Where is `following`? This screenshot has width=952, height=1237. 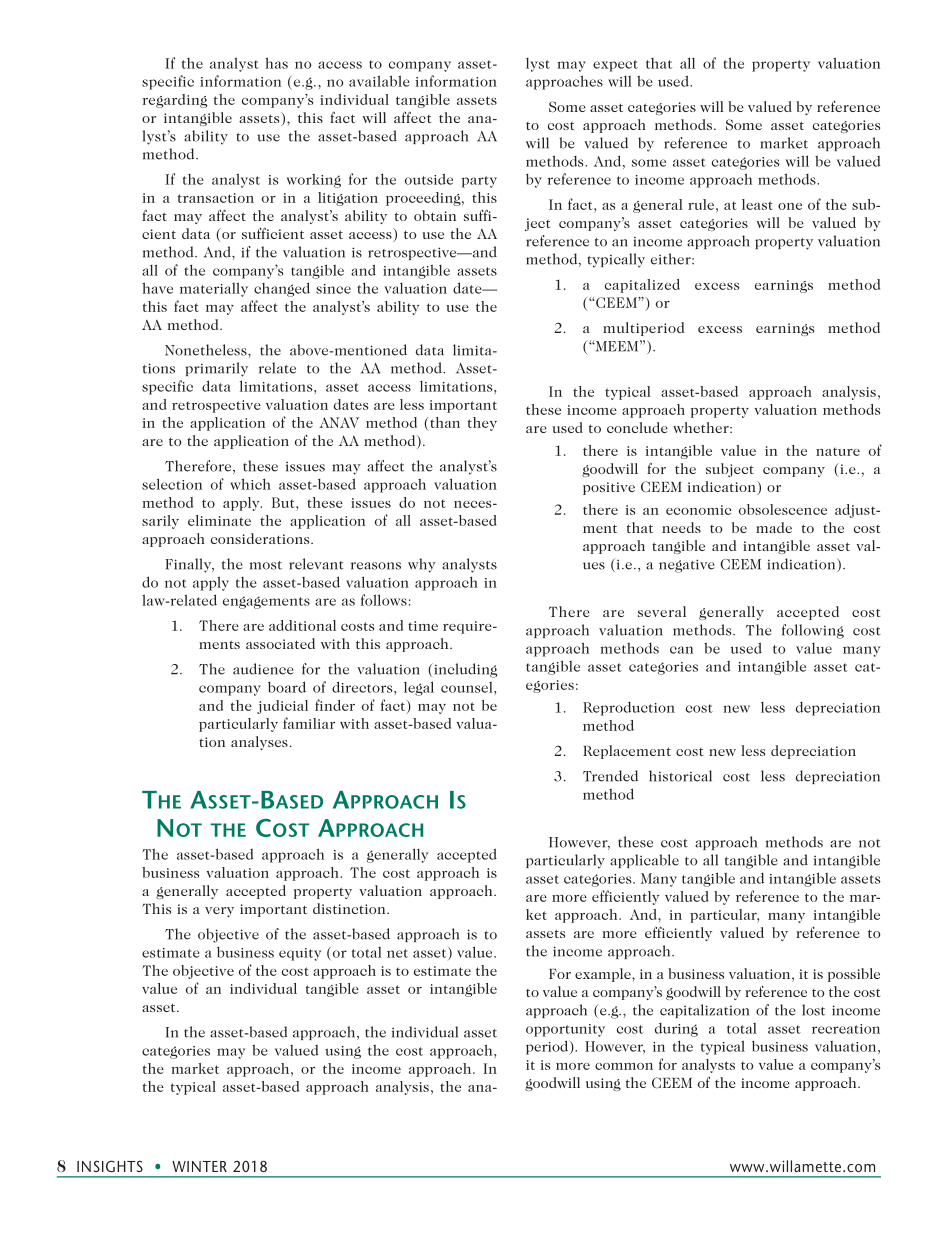
following is located at coordinates (813, 631).
